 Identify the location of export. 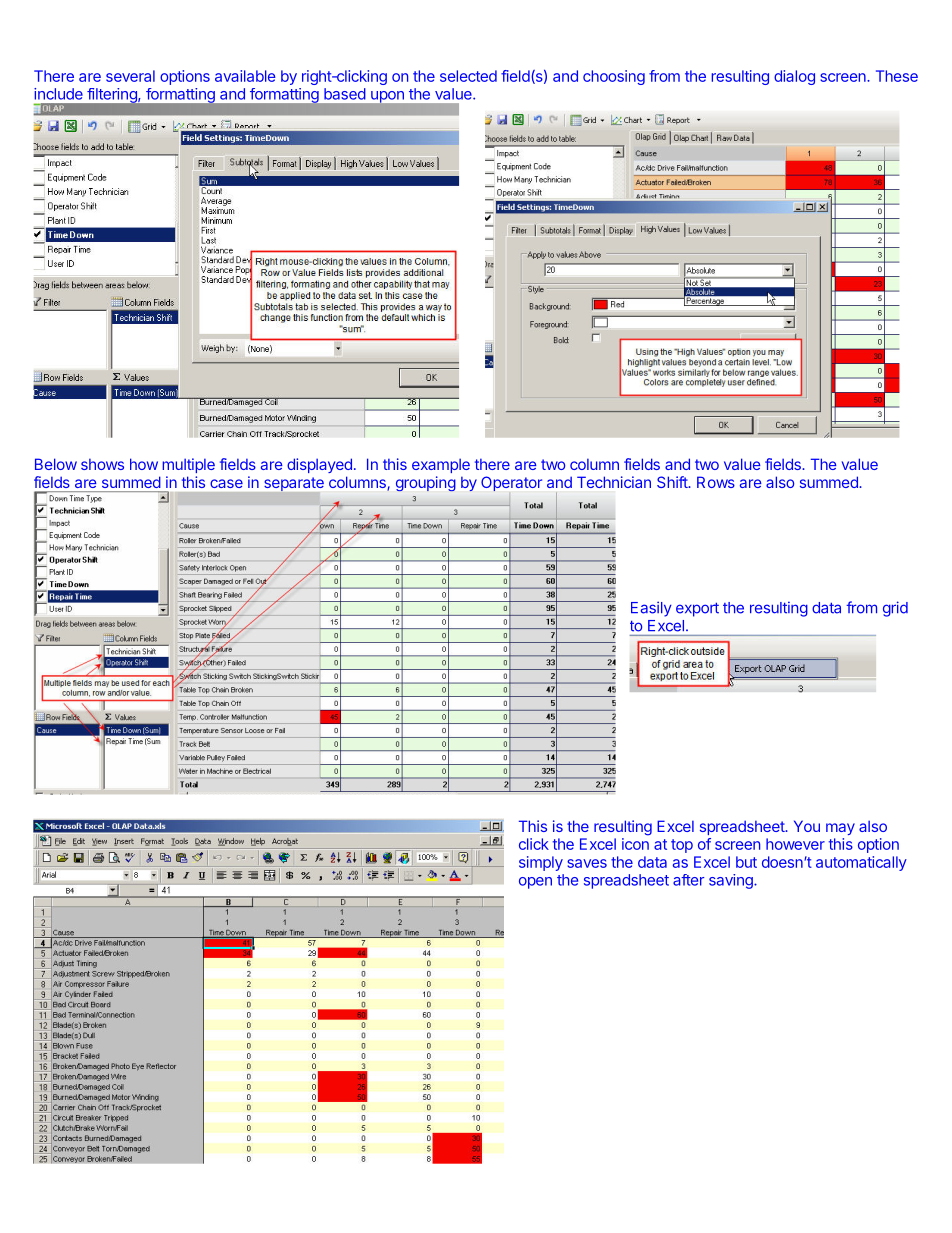
(697, 610).
